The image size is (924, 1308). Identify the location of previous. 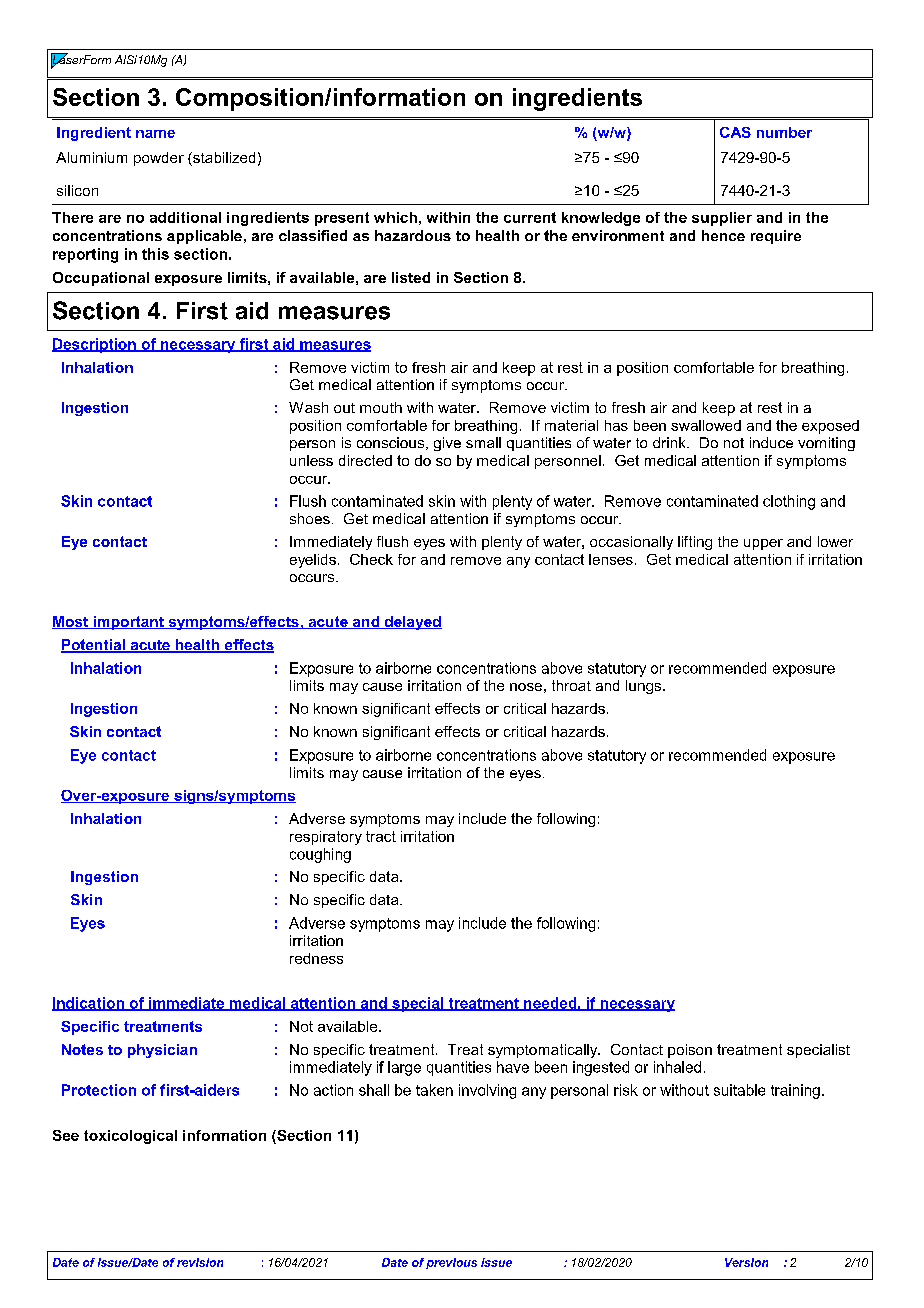
(451, 1263).
